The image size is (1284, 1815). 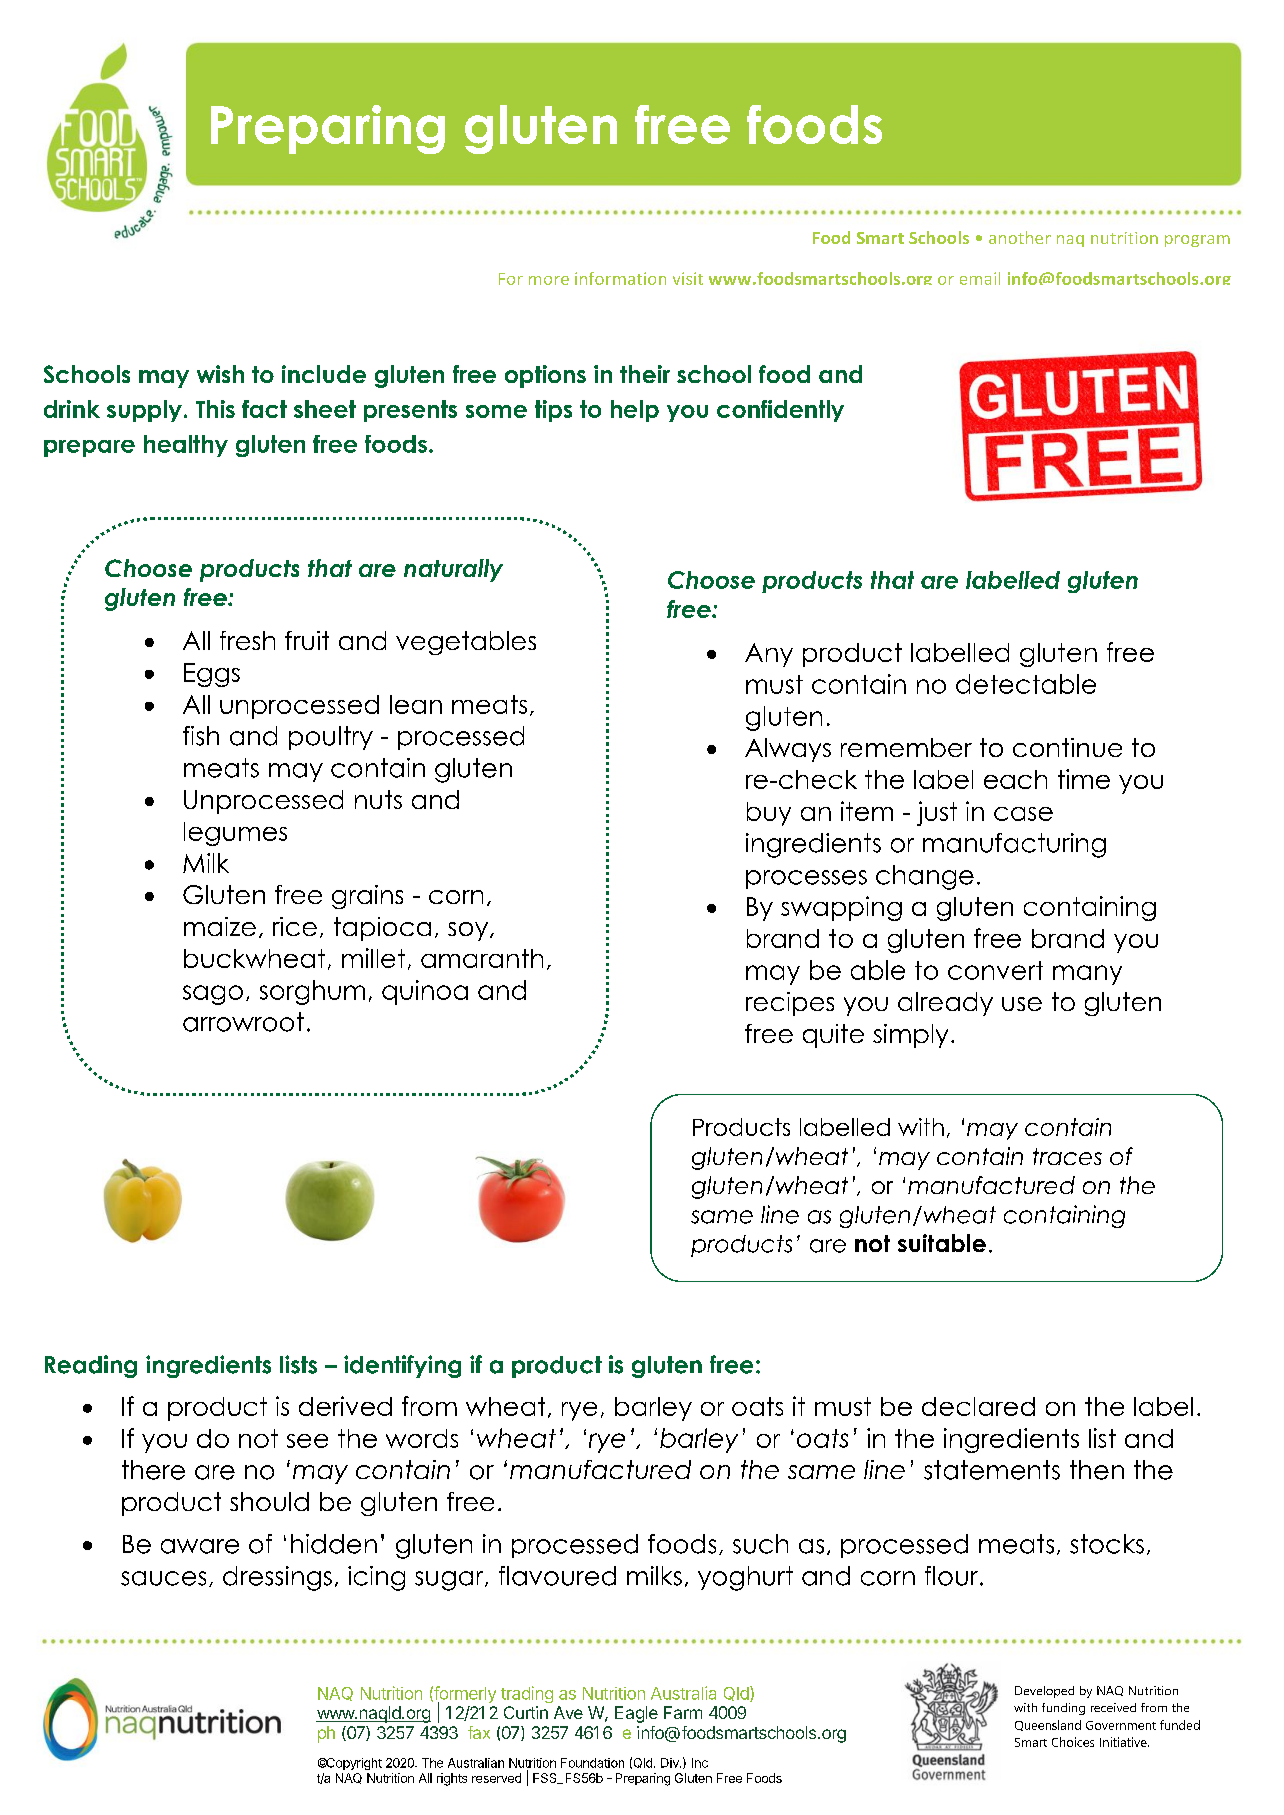 I want to click on fresh, so click(x=247, y=640).
